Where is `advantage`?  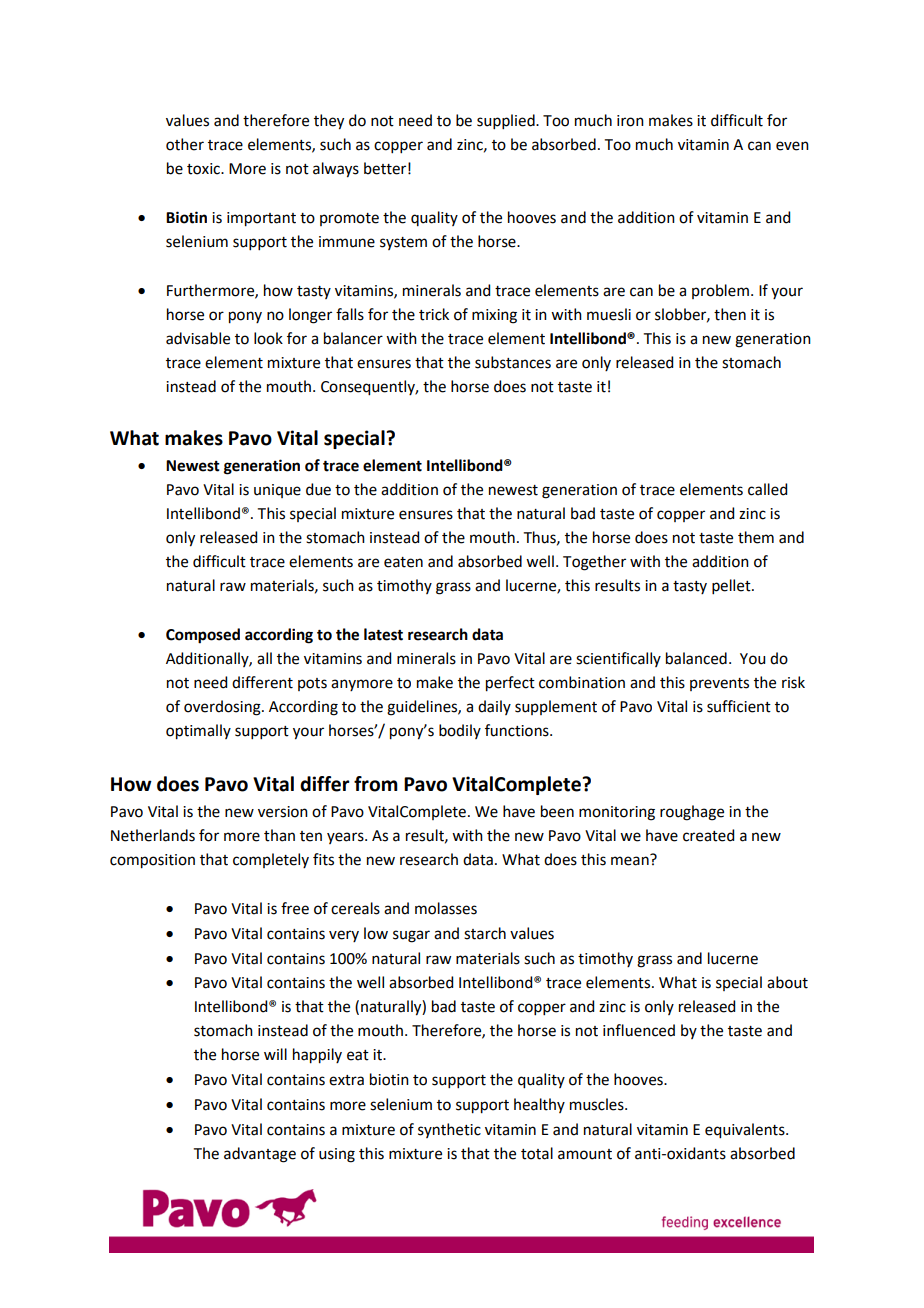 advantage is located at coordinates (260, 1155).
